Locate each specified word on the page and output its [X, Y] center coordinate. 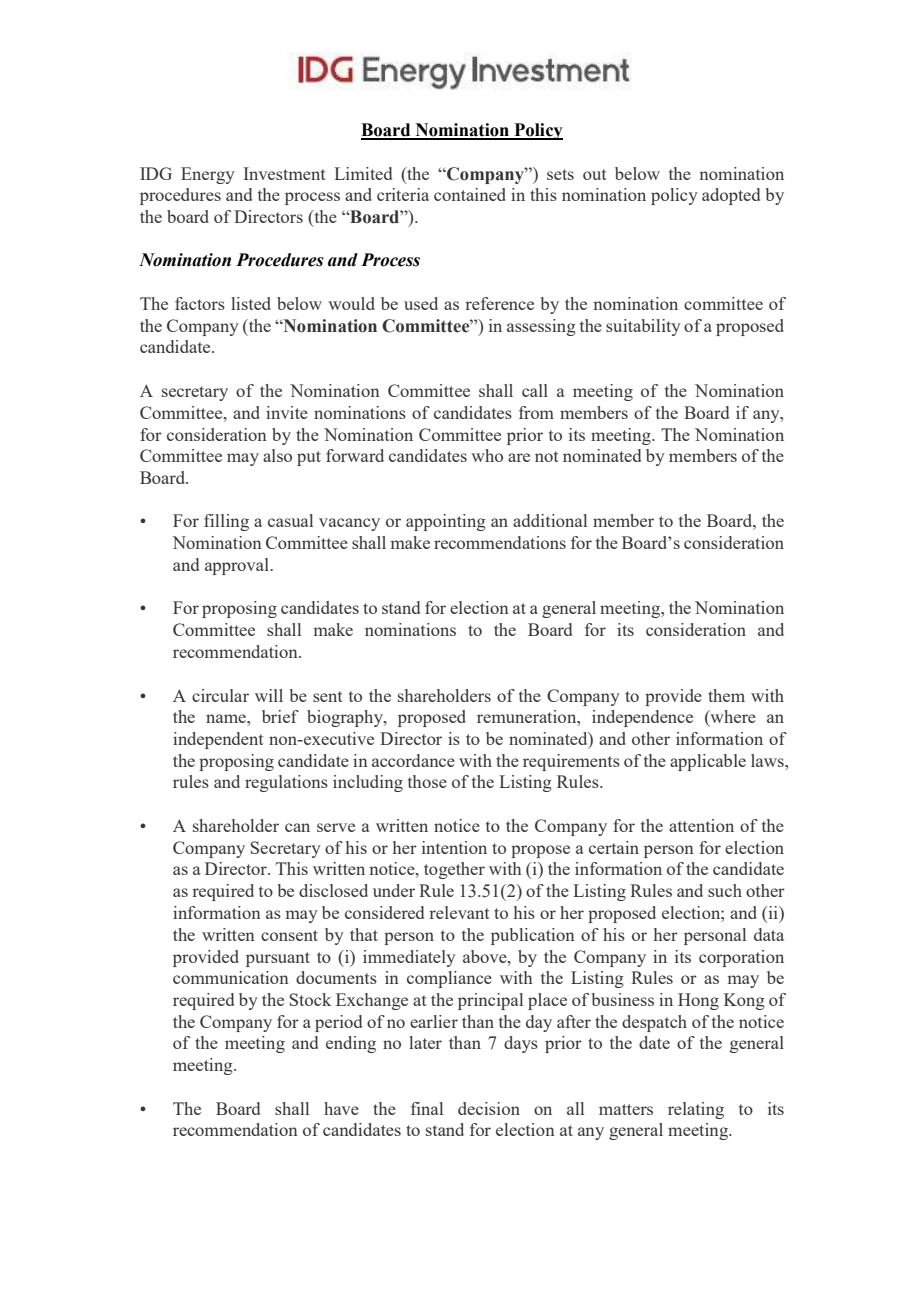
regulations [286, 783]
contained [470, 194]
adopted [731, 196]
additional [550, 520]
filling [226, 522]
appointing [446, 522]
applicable [708, 762]
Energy [208, 175]
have [341, 1108]
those [427, 781]
